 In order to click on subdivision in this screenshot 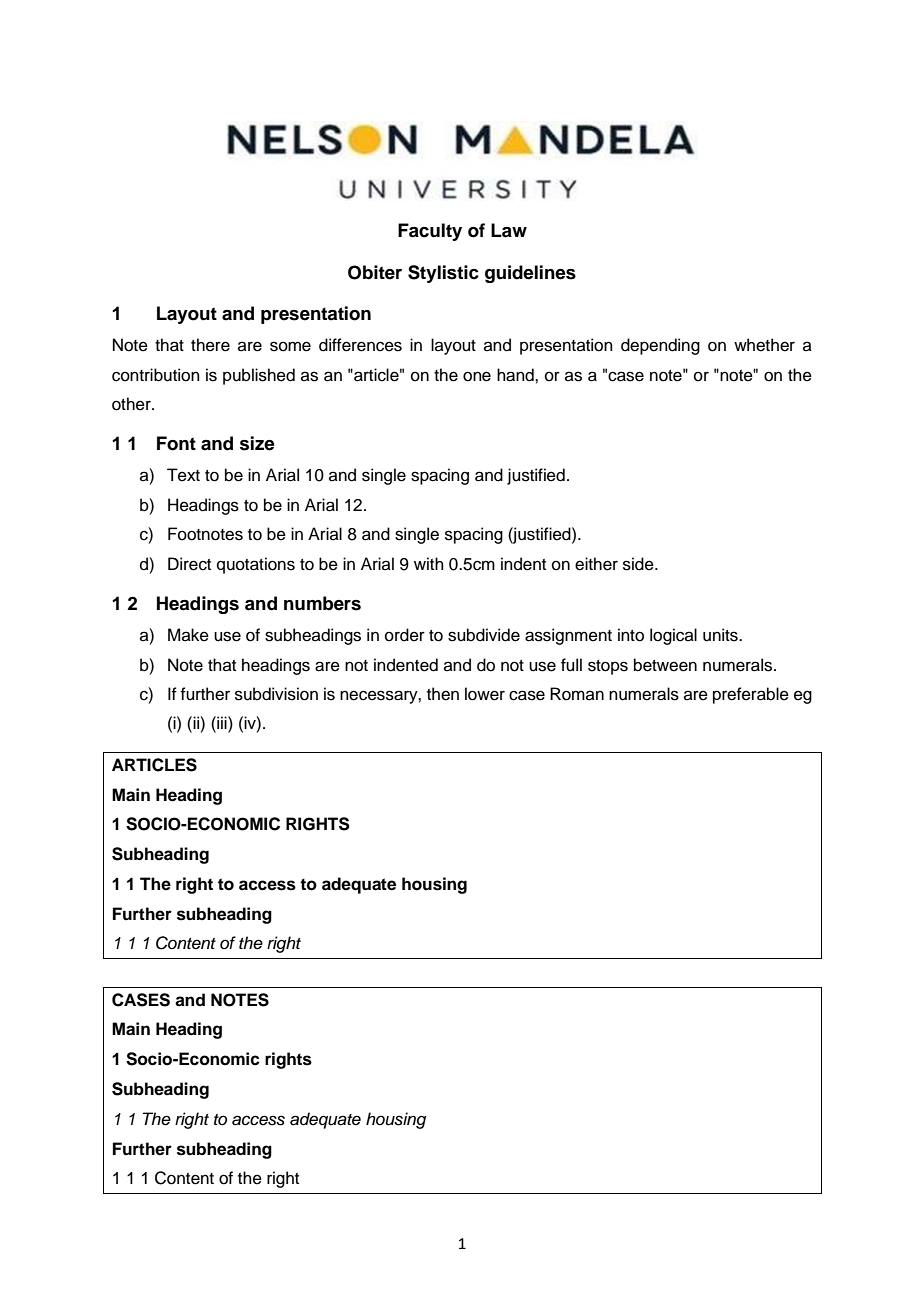, I will do `click(276, 694)`.
